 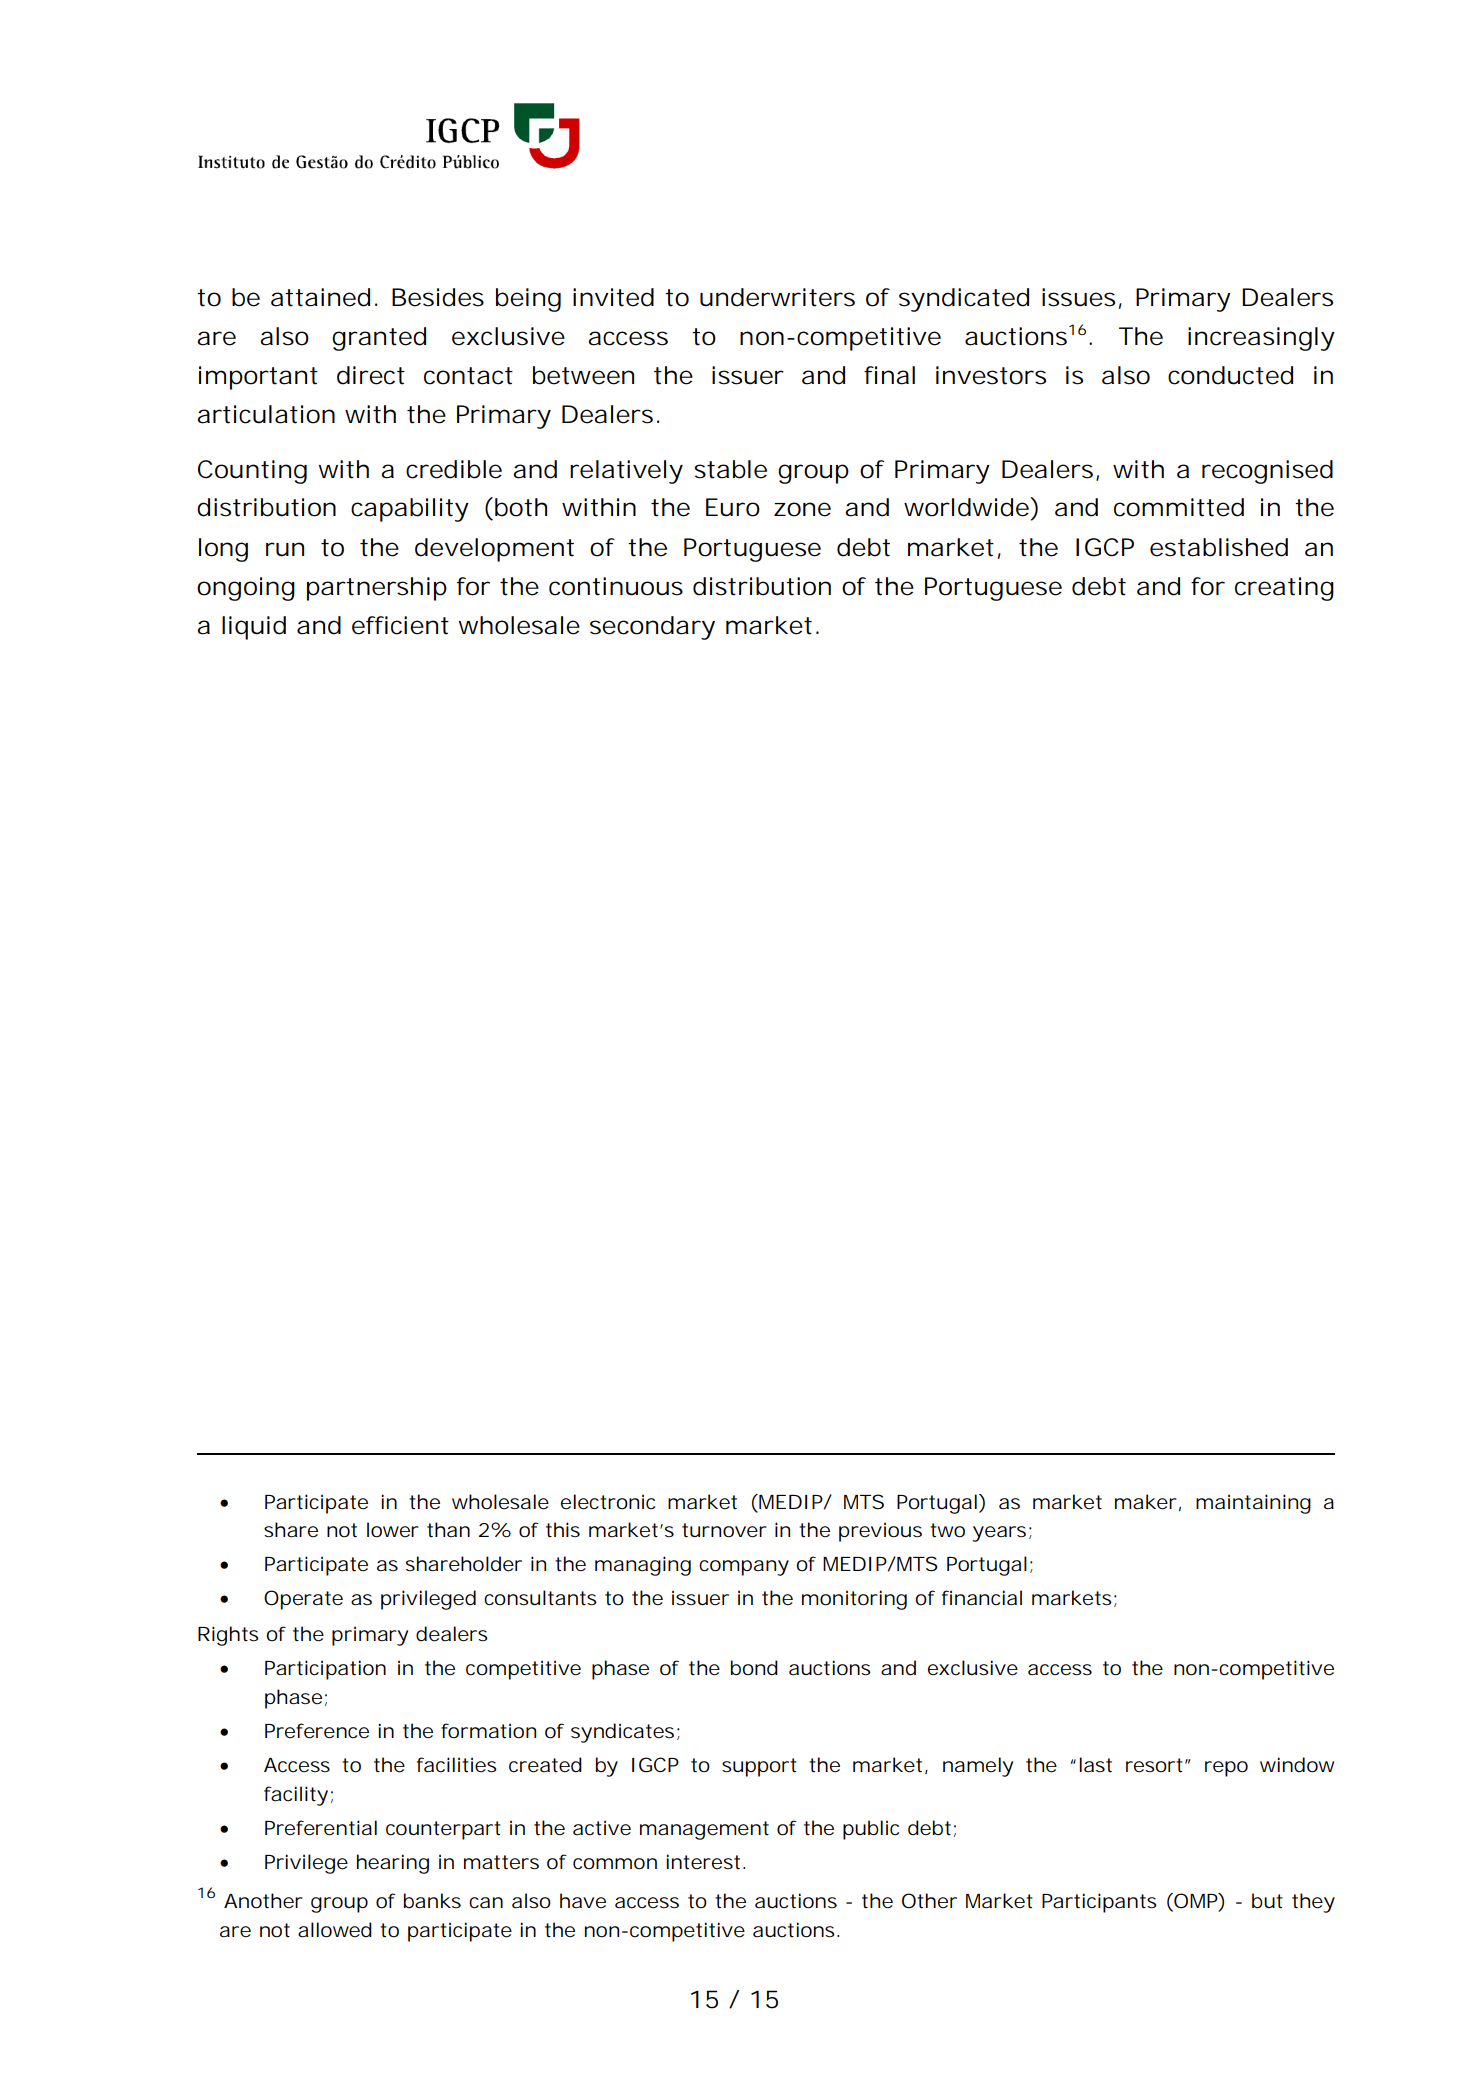 I want to click on underwriters, so click(x=777, y=297).
